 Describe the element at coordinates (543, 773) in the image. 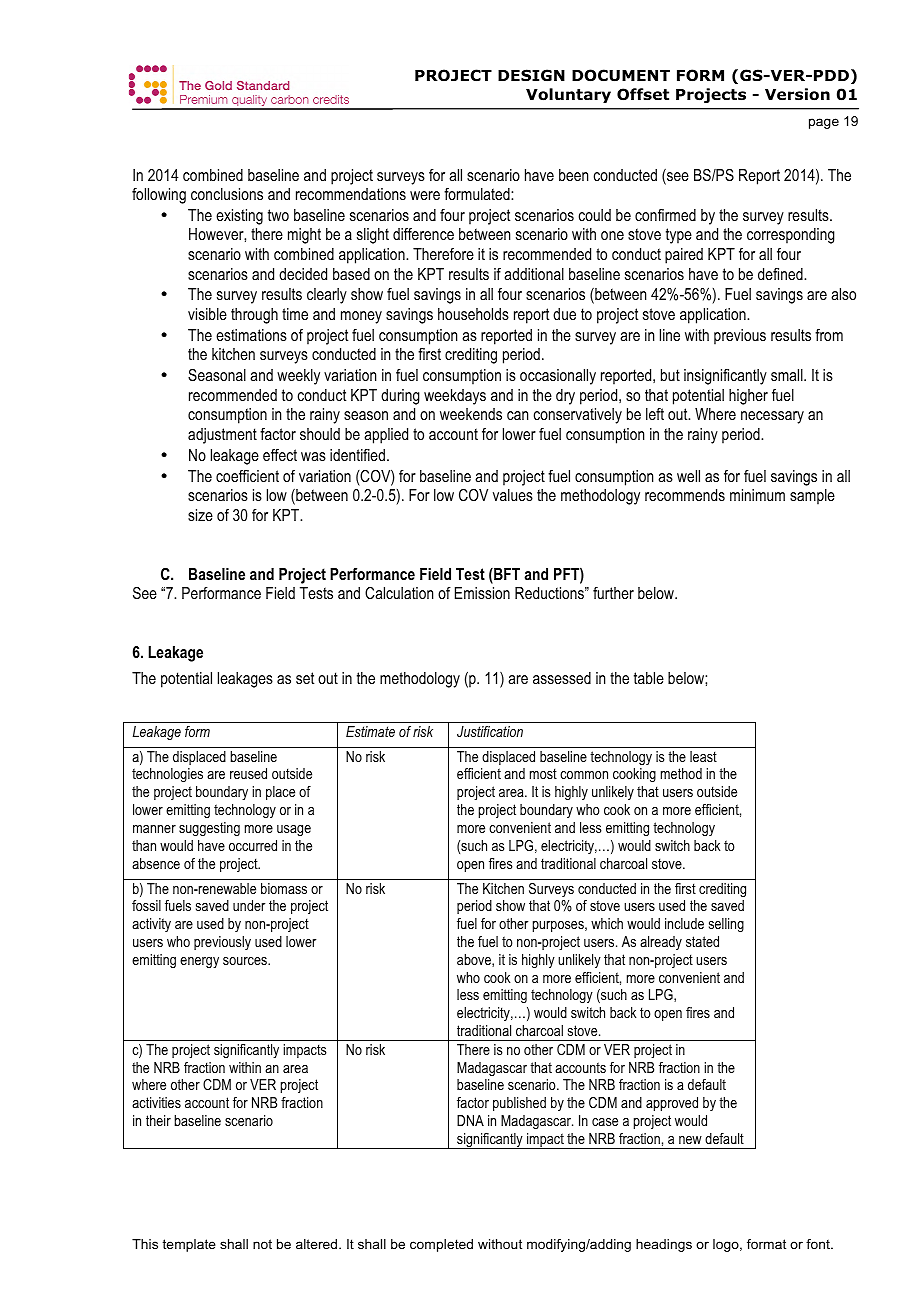

I see `most` at that location.
